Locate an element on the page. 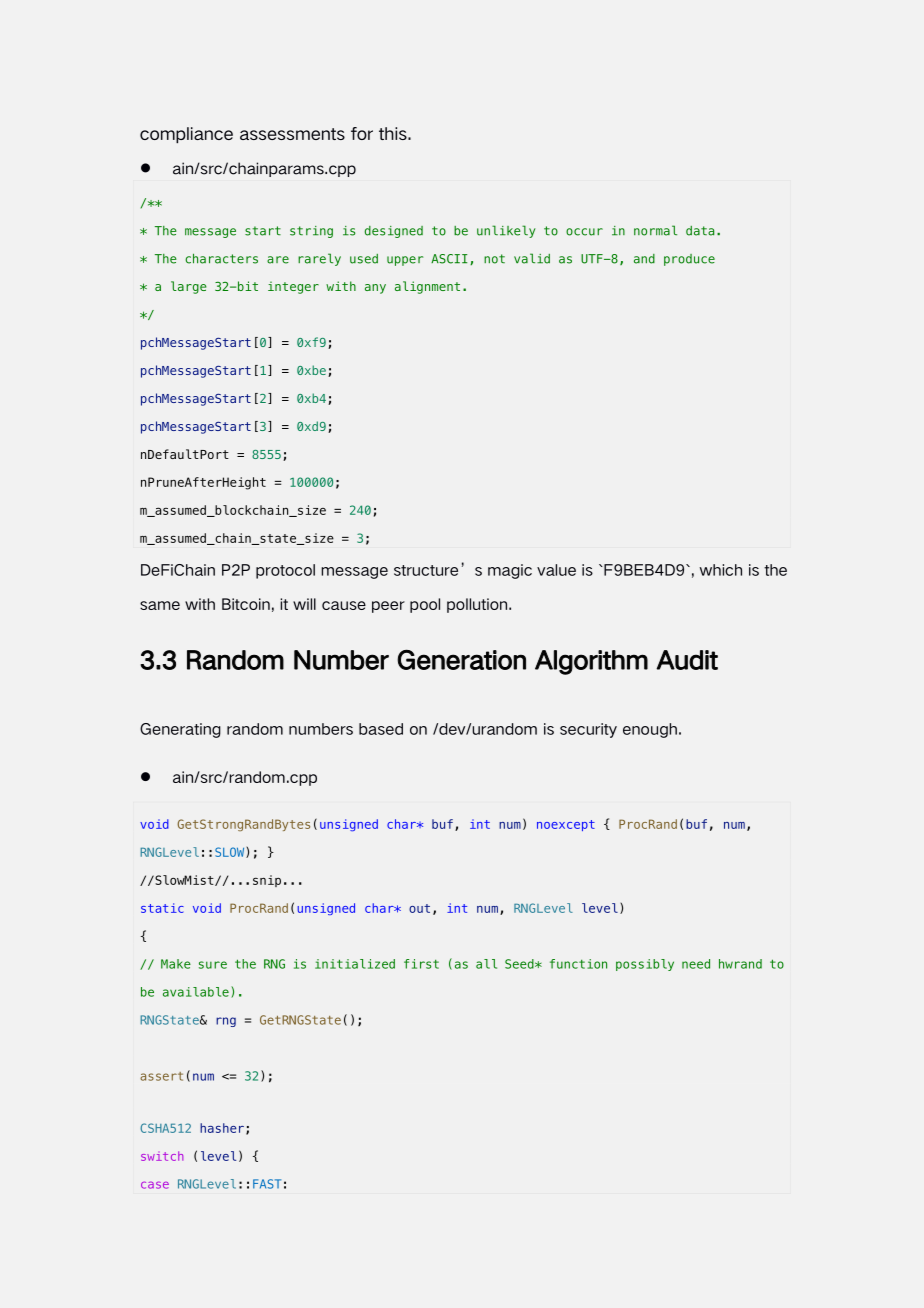 The height and width of the document is (1308, 924). Generation is located at coordinates (461, 659).
